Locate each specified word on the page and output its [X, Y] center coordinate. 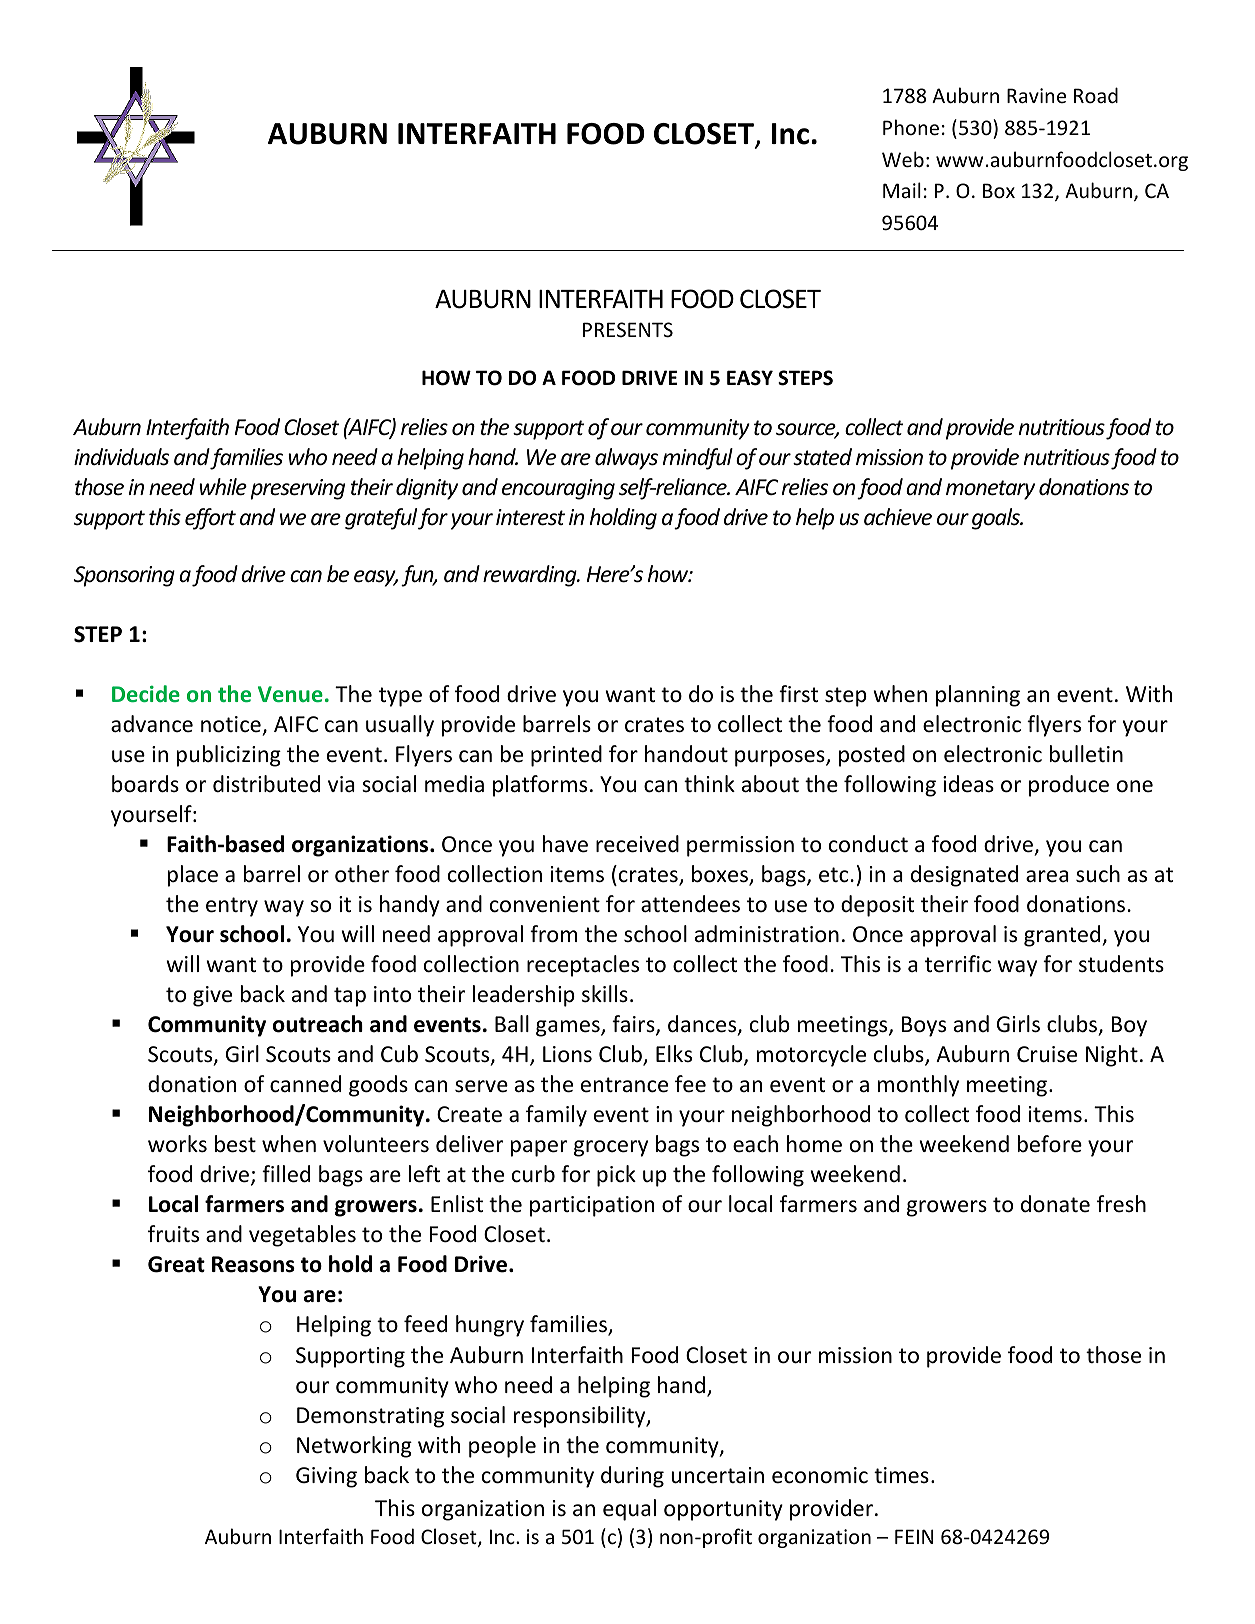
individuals [121, 457]
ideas [968, 784]
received [637, 844]
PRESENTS [628, 330]
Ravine [1036, 95]
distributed [266, 784]
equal [629, 1510]
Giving [326, 1477]
